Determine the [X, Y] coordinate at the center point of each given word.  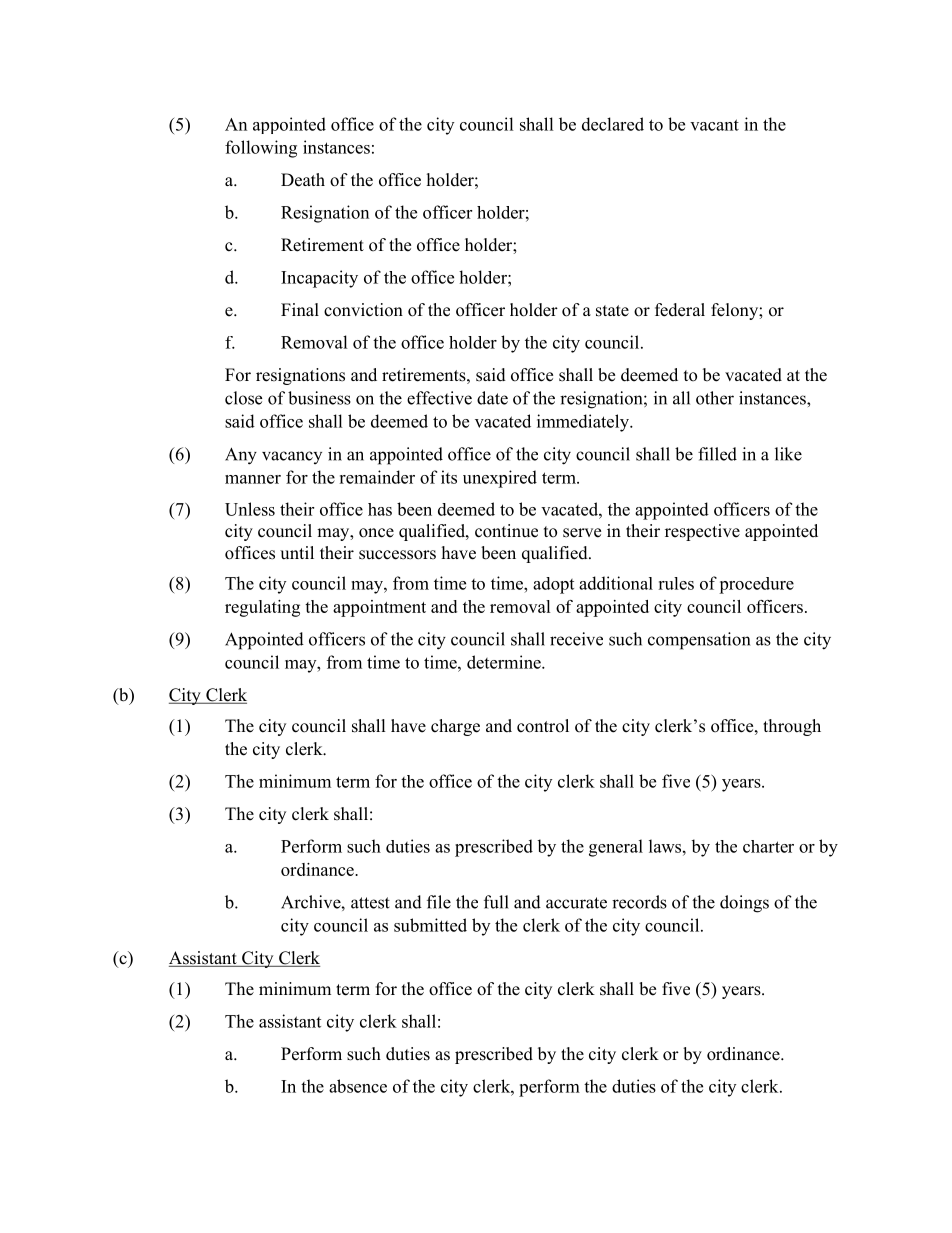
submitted [430, 925]
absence [358, 1086]
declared [613, 124]
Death [303, 180]
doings [744, 904]
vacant [714, 125]
